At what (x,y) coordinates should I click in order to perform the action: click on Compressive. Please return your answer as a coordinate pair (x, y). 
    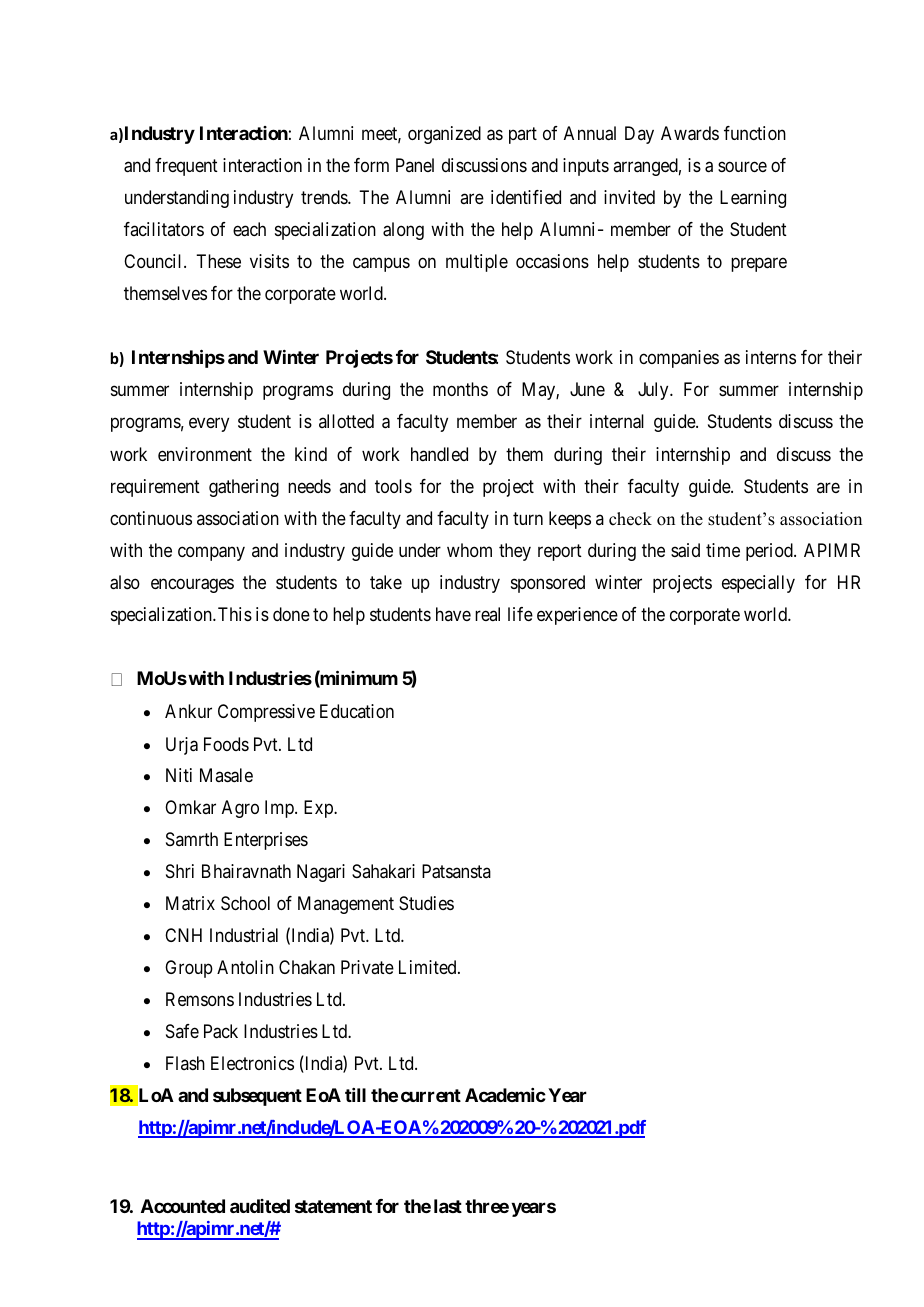
    Looking at the image, I should click on (266, 713).
